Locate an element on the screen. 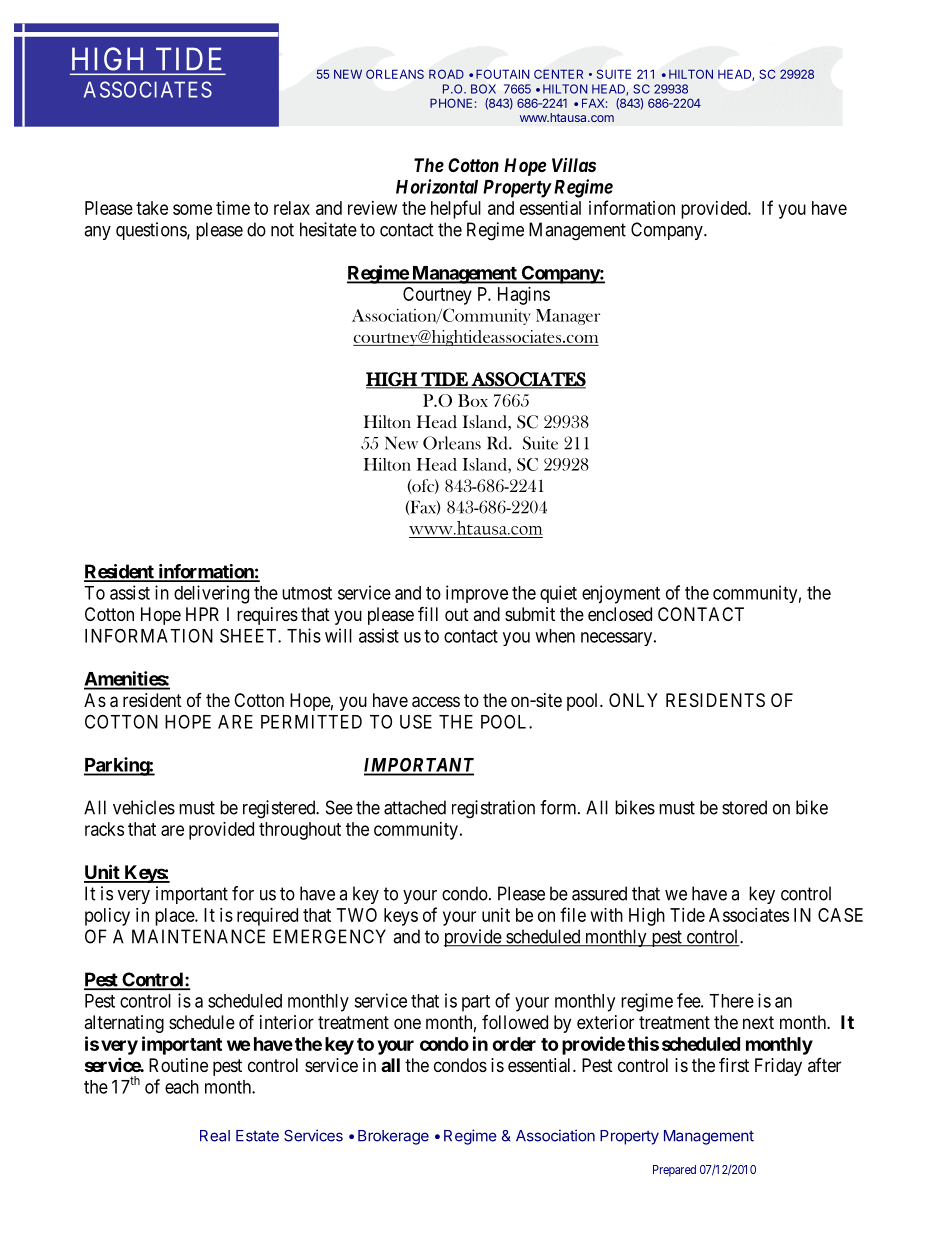 Image resolution: width=952 pixels, height=1233 pixels. delivering is located at coordinates (211, 594).
